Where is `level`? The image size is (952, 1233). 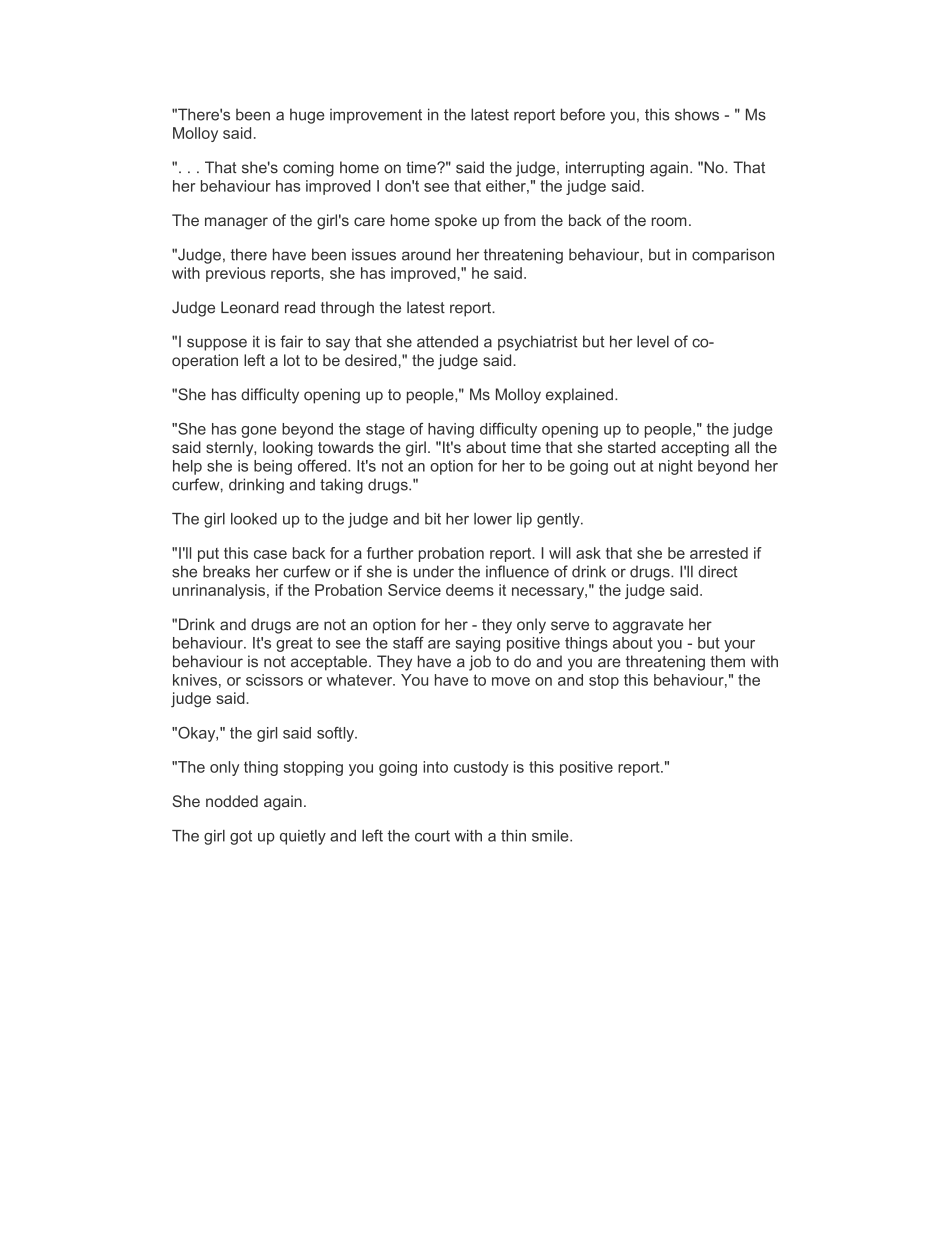 level is located at coordinates (653, 341).
